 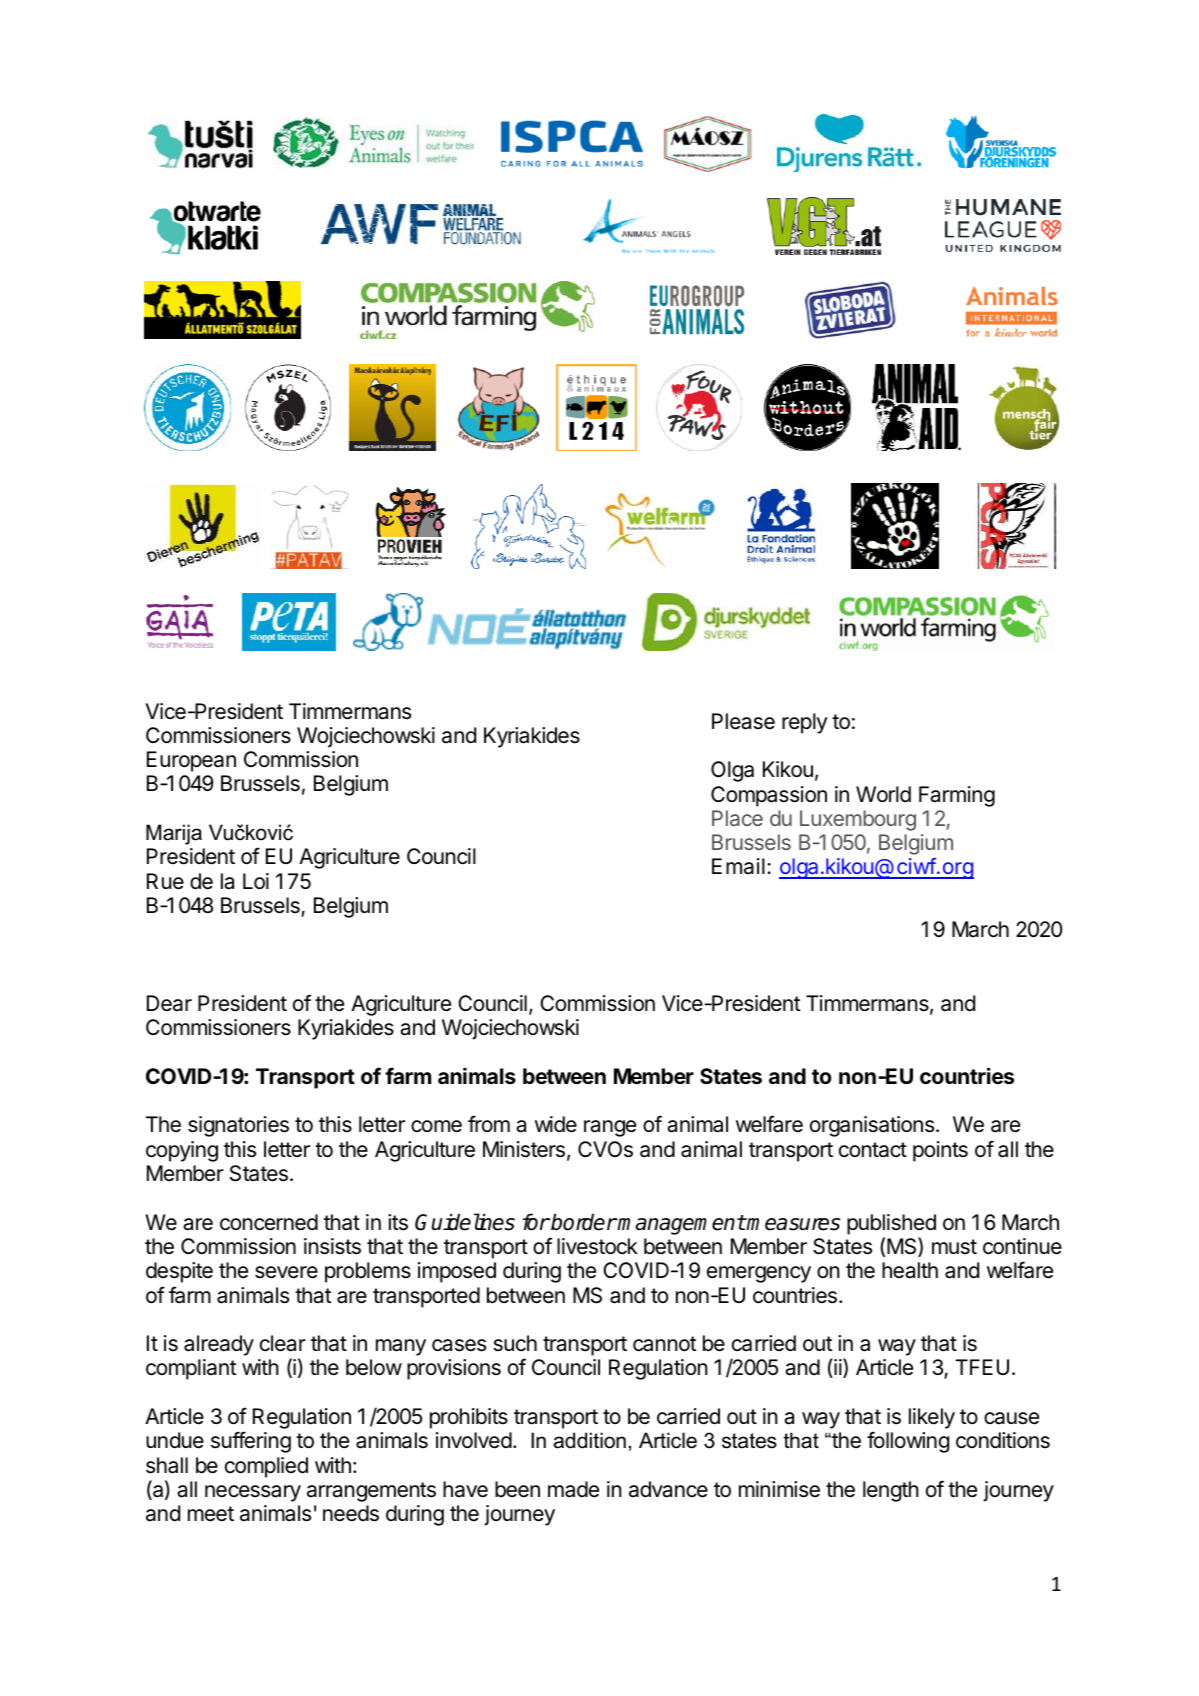 What do you see at coordinates (597, 1246) in the screenshot?
I see `livestock` at bounding box center [597, 1246].
